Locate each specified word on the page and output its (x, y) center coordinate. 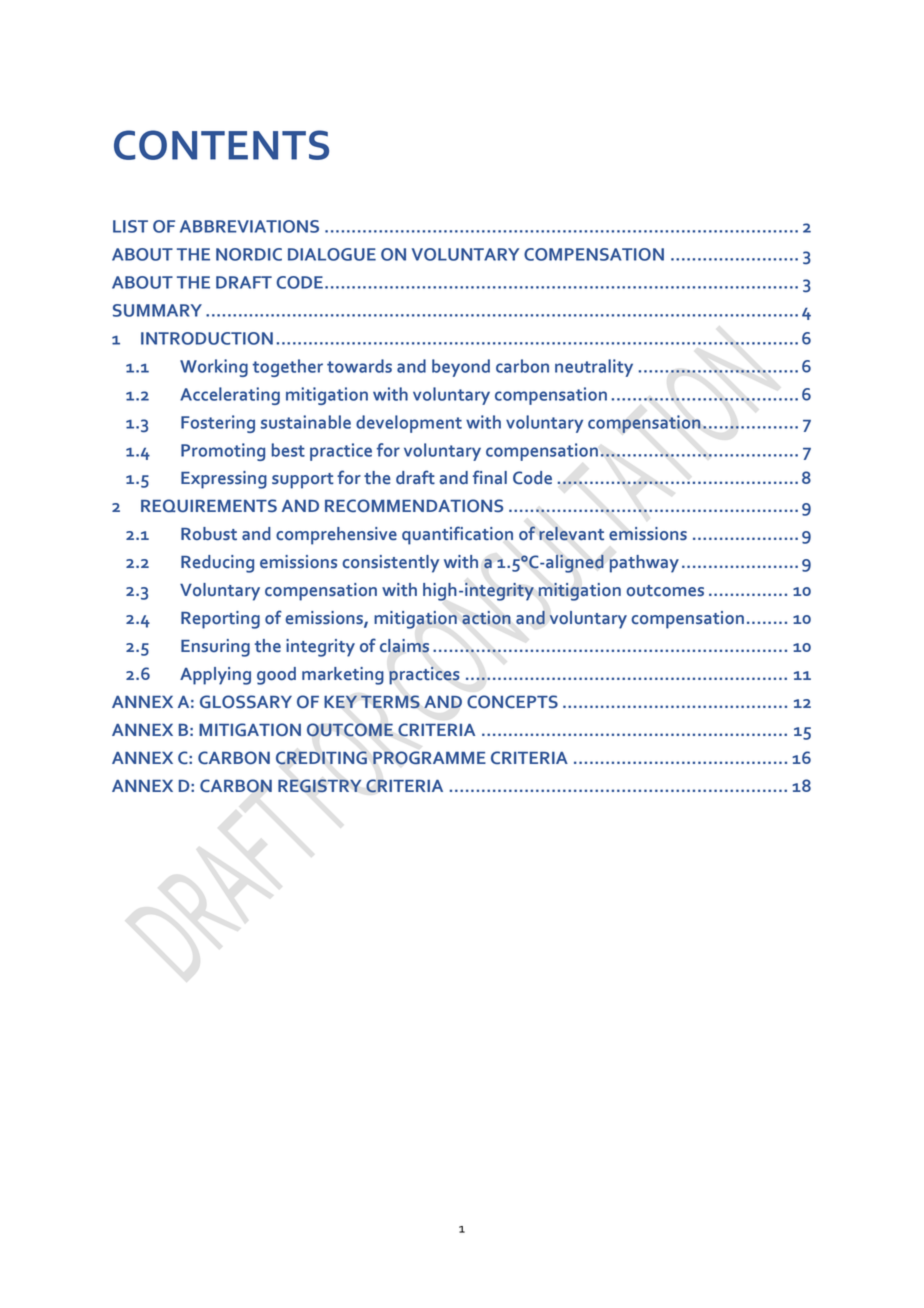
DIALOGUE (332, 254)
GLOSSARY (246, 702)
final (490, 477)
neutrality (594, 368)
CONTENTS (221, 145)
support (303, 481)
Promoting (223, 452)
